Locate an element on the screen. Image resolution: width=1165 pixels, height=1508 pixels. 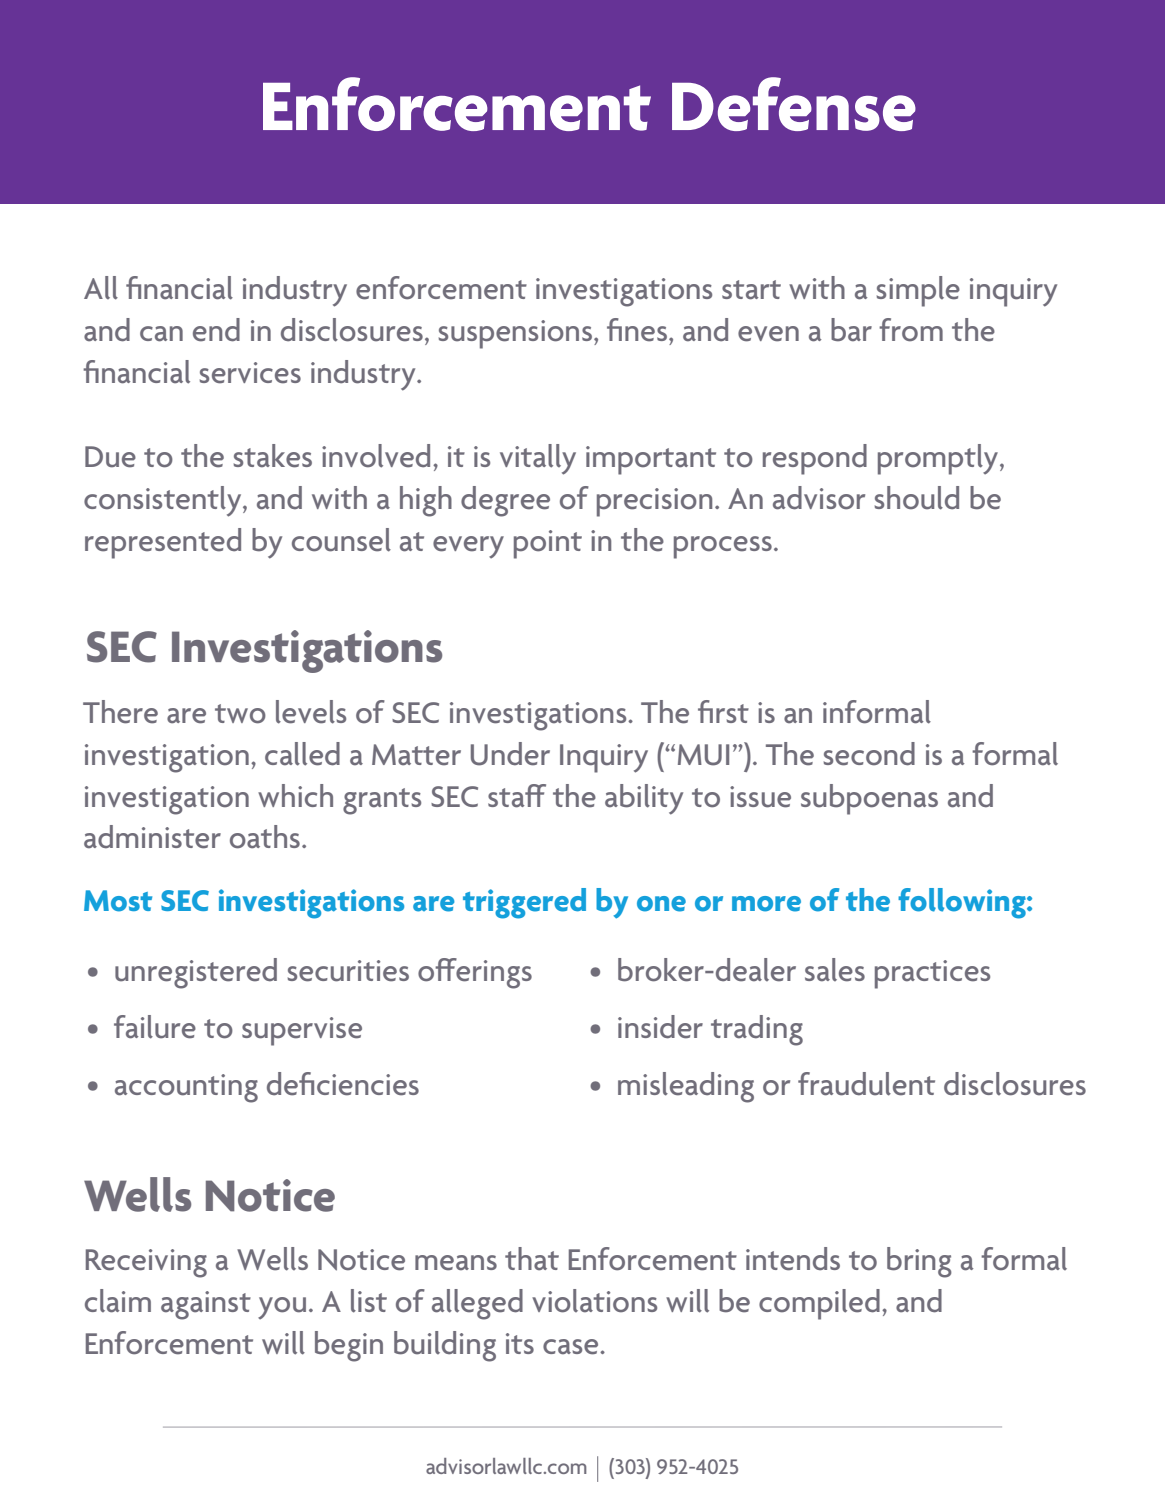
against is located at coordinates (206, 1305).
